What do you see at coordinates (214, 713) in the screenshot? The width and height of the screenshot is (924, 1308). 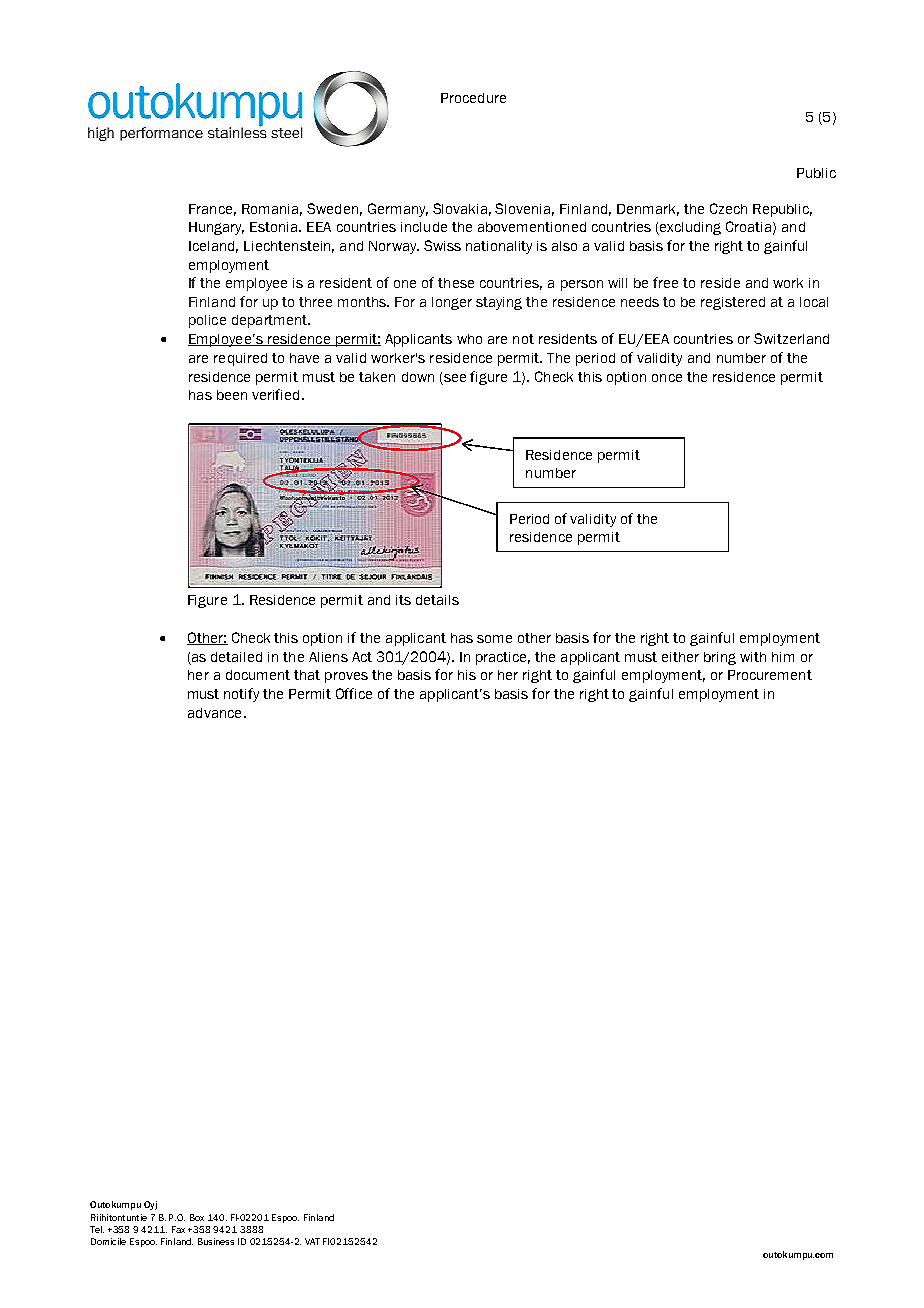 I see `advance` at bounding box center [214, 713].
